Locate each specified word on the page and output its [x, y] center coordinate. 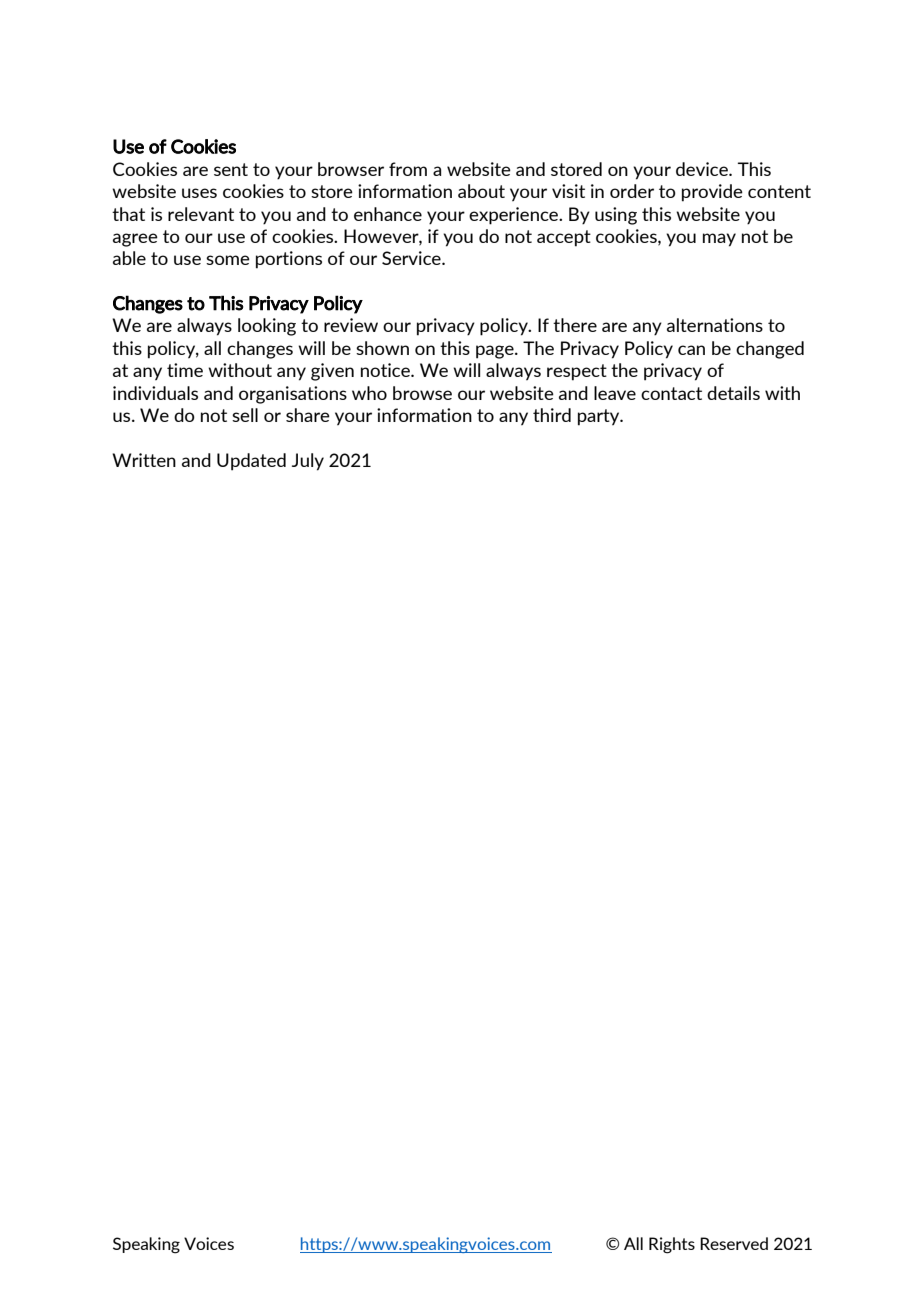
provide [712, 193]
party [600, 417]
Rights [672, 1245]
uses [199, 193]
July [308, 462]
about [481, 191]
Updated [251, 462]
